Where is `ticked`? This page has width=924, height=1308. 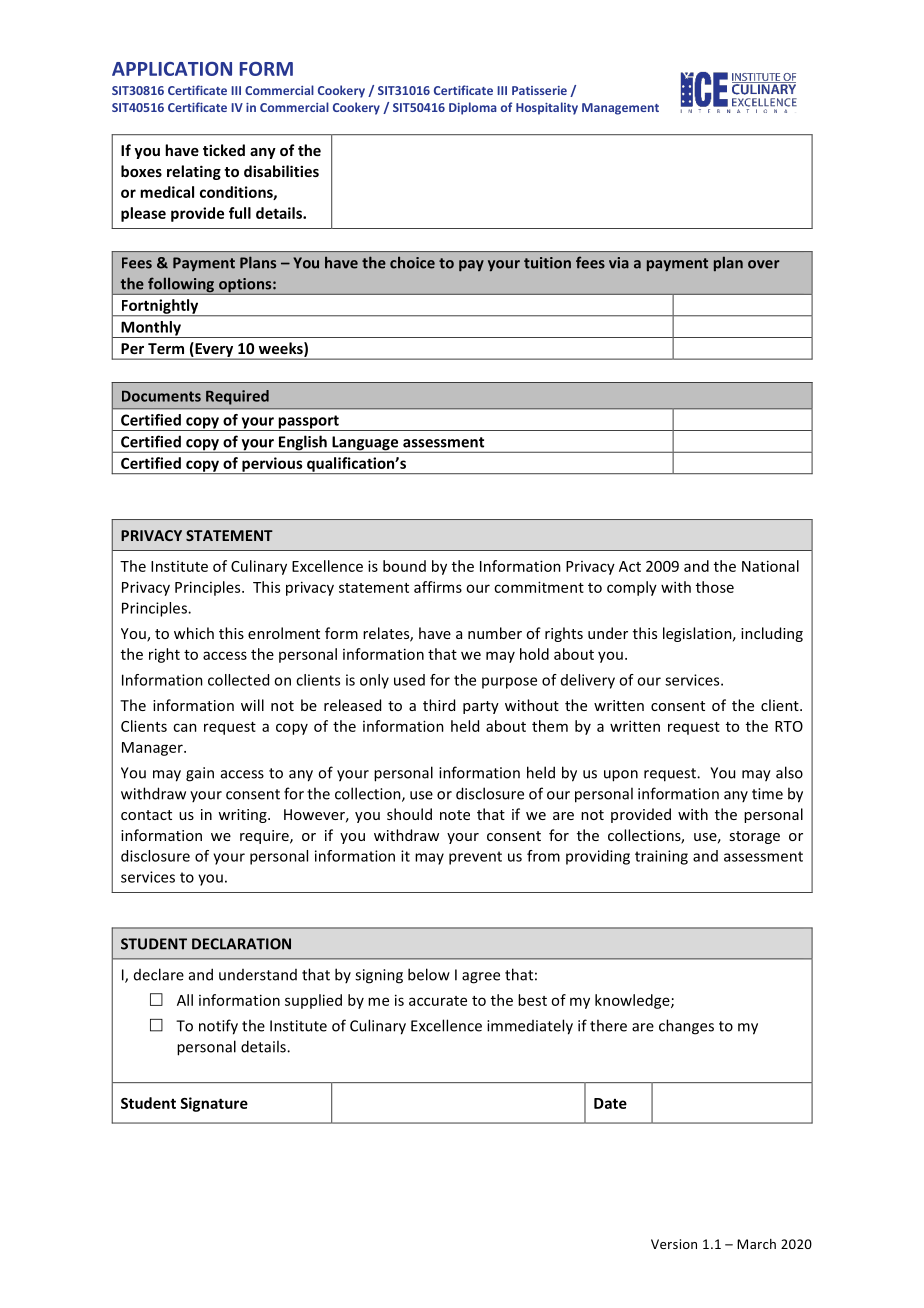 ticked is located at coordinates (224, 150).
